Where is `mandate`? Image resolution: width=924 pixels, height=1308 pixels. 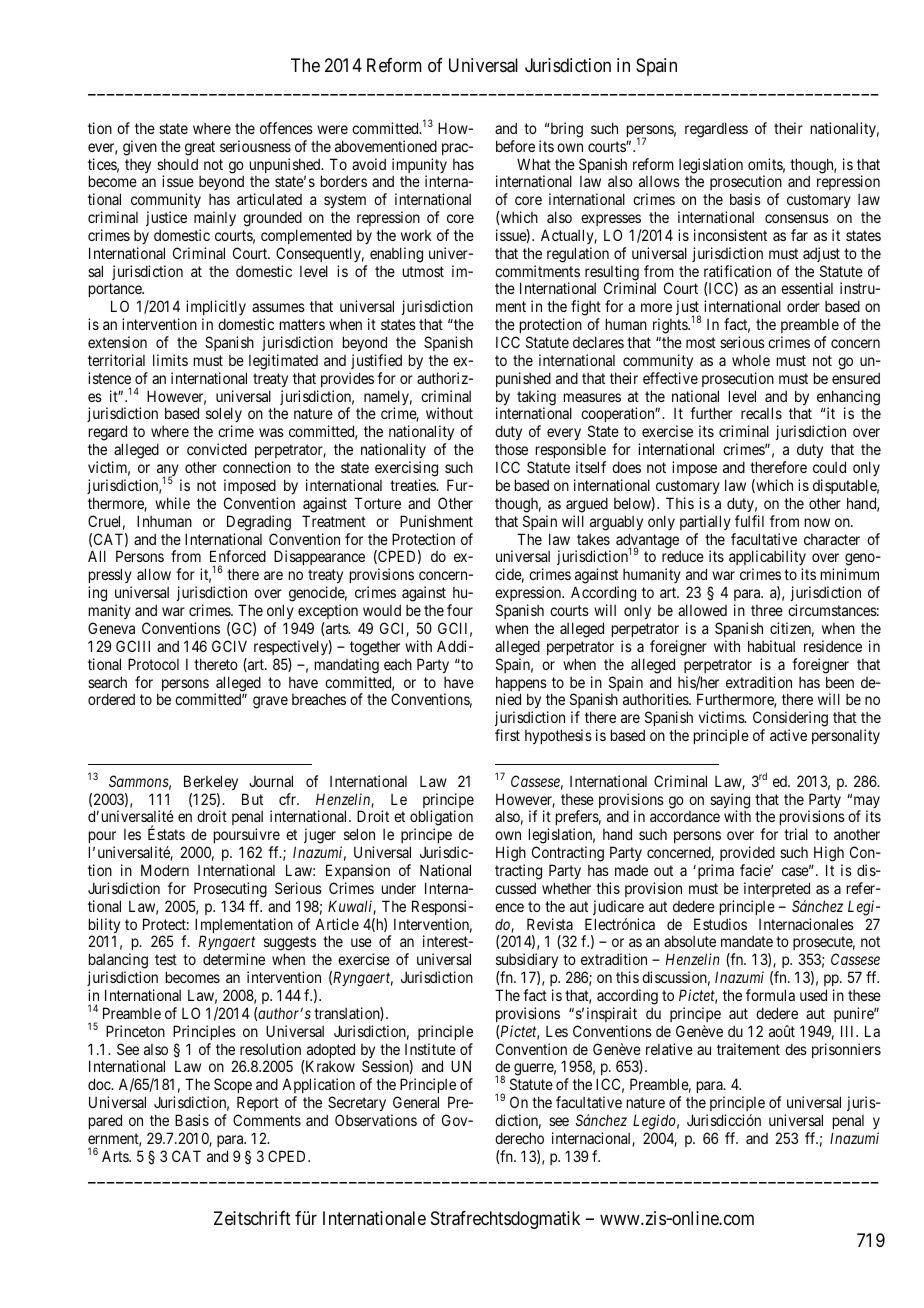 mandate is located at coordinates (747, 941).
